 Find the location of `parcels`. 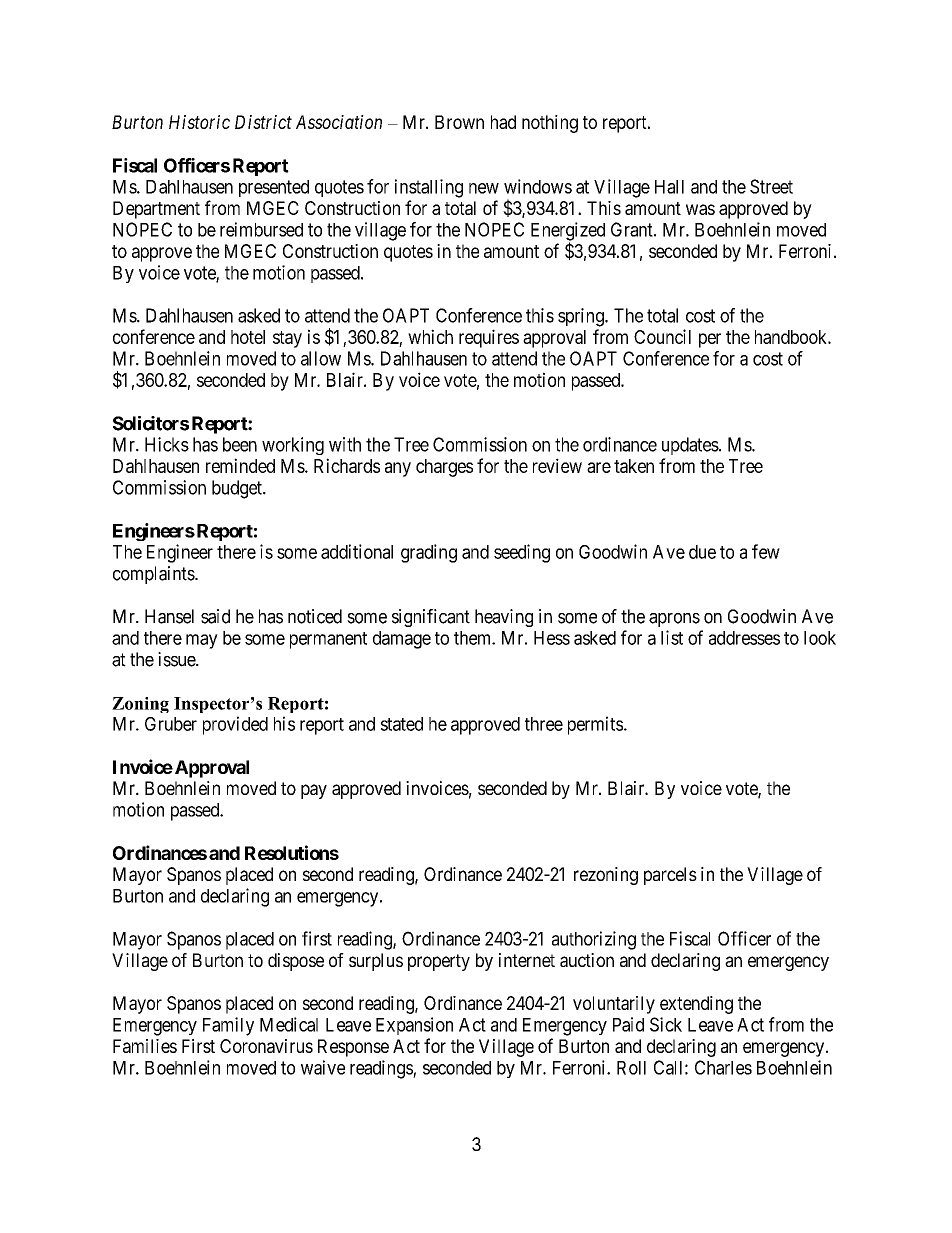

parcels is located at coordinates (670, 876).
